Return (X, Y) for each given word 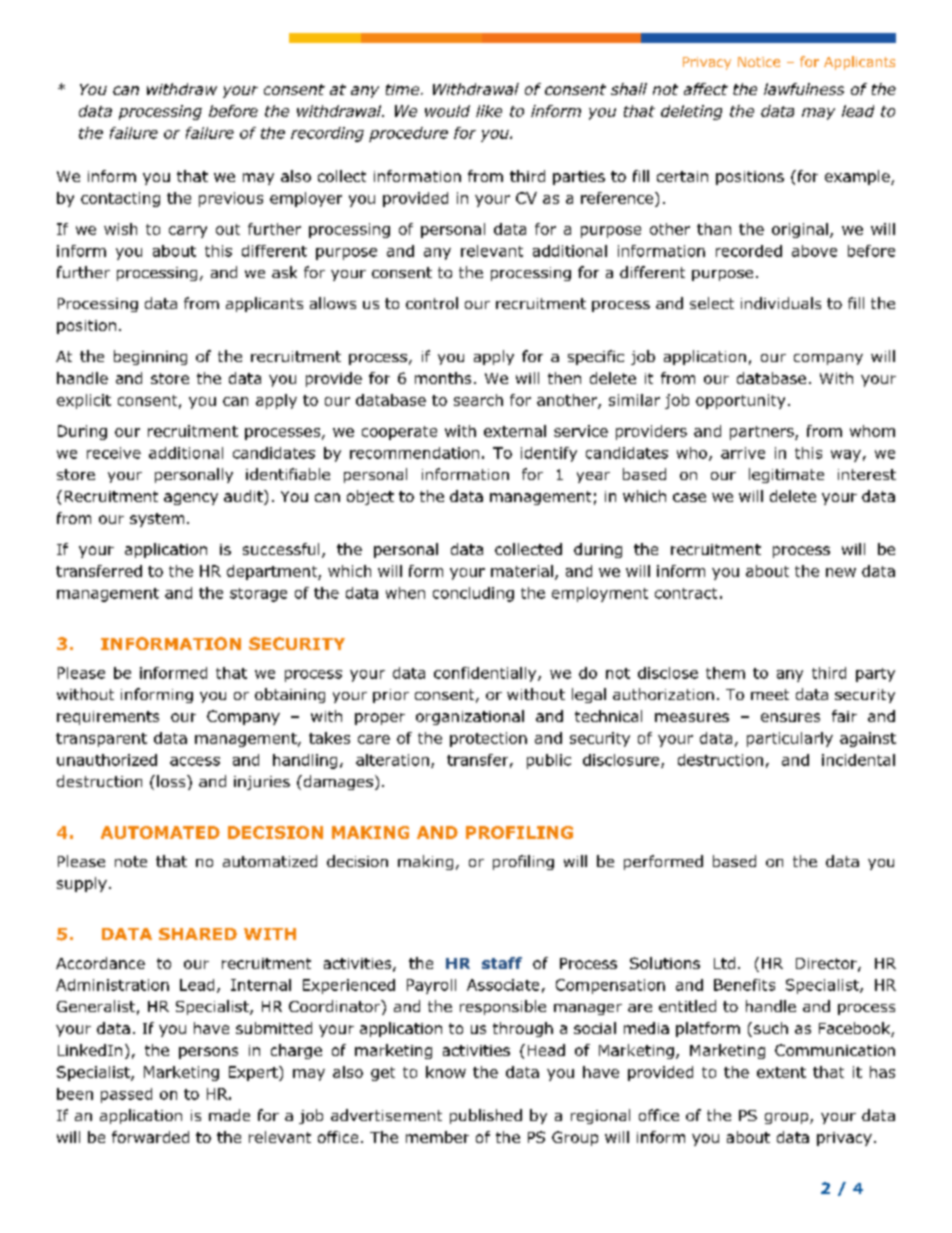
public (549, 761)
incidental (858, 760)
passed (126, 1095)
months (443, 378)
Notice (759, 62)
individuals (781, 303)
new (841, 572)
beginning (150, 357)
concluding (473, 594)
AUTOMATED (160, 832)
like (489, 111)
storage (258, 595)
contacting (120, 199)
